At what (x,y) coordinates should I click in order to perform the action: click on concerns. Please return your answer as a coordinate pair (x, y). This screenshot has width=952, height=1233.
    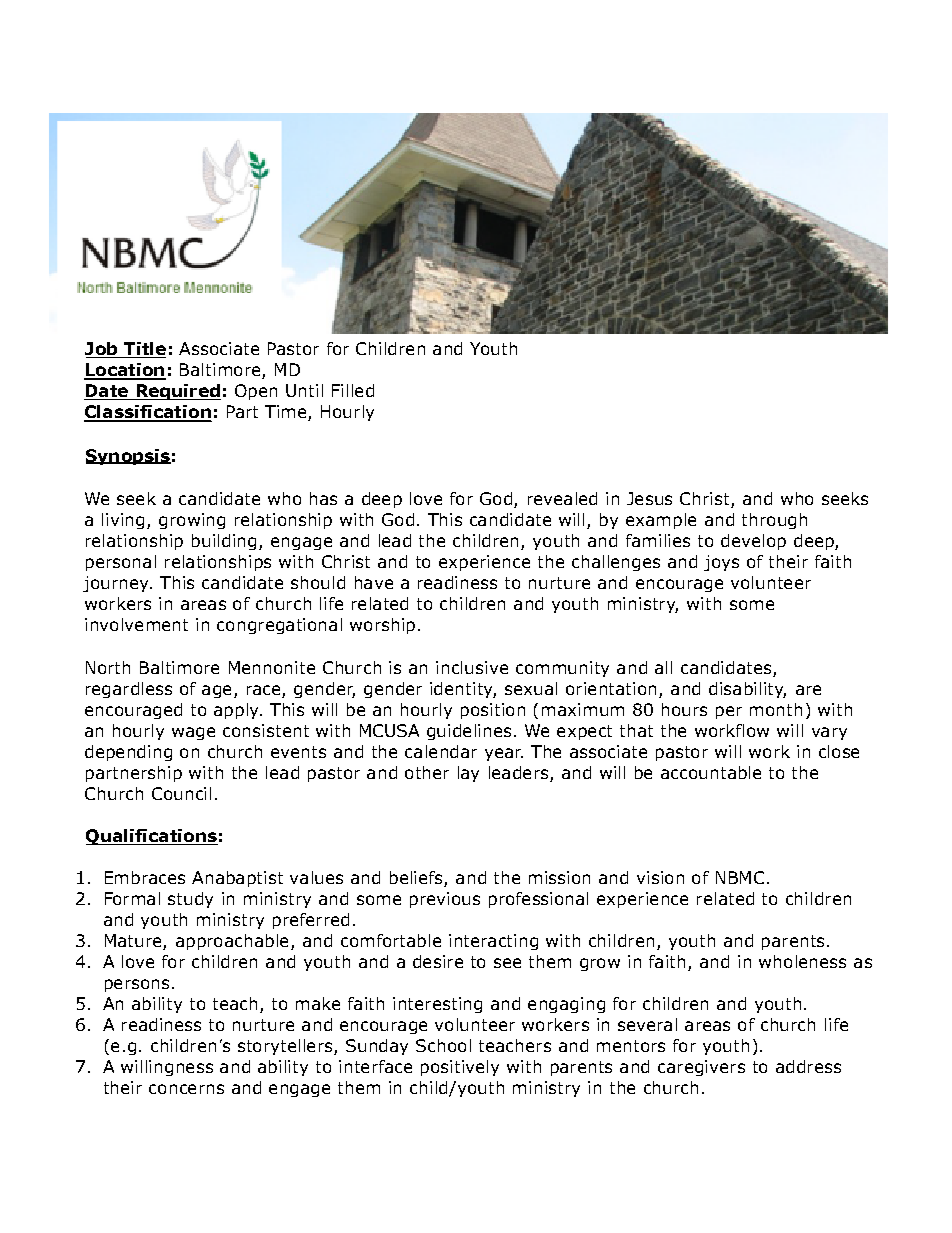
    Looking at the image, I should click on (186, 1089).
